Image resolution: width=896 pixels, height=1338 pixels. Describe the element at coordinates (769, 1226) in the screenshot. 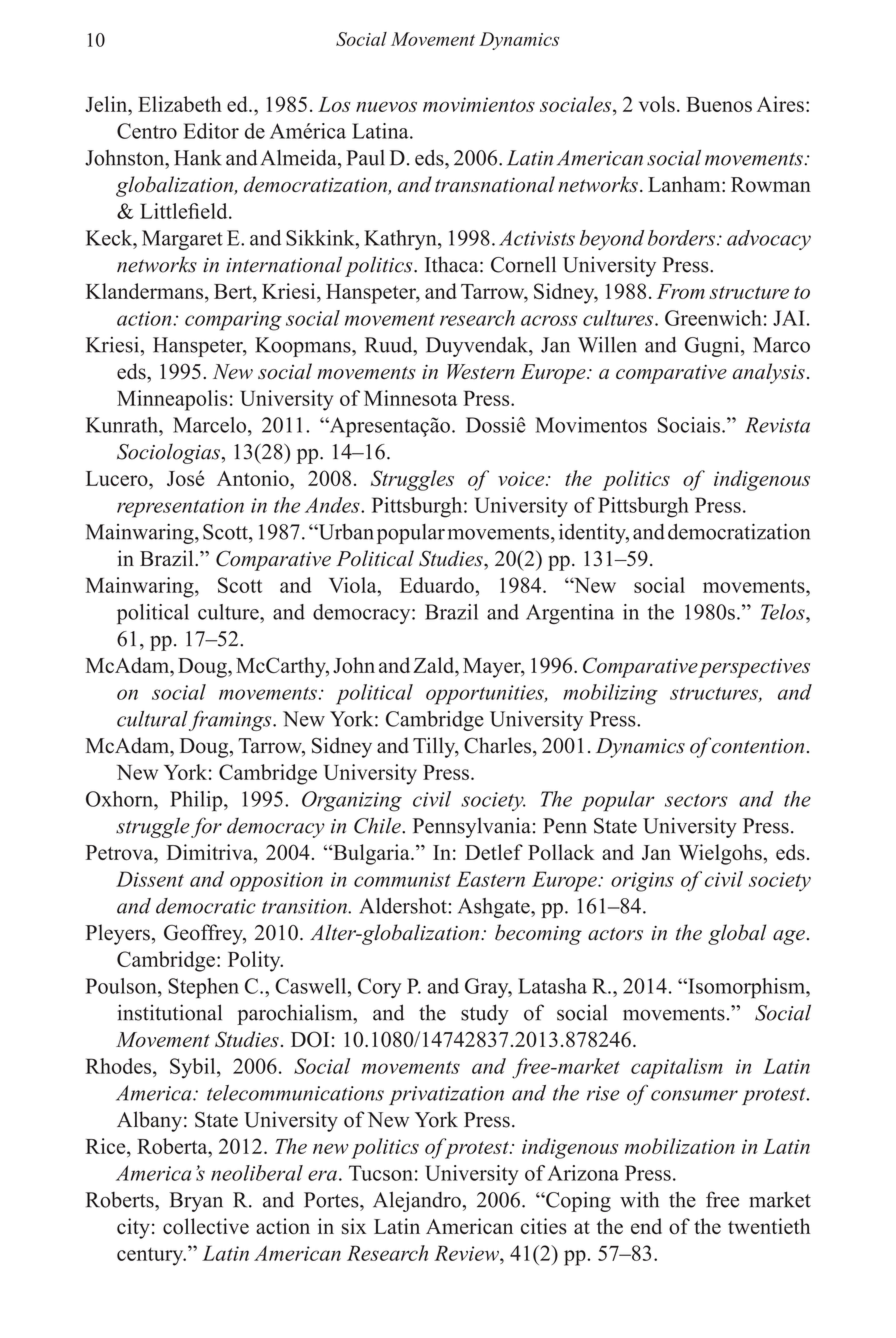

I see `twentieth` at that location.
